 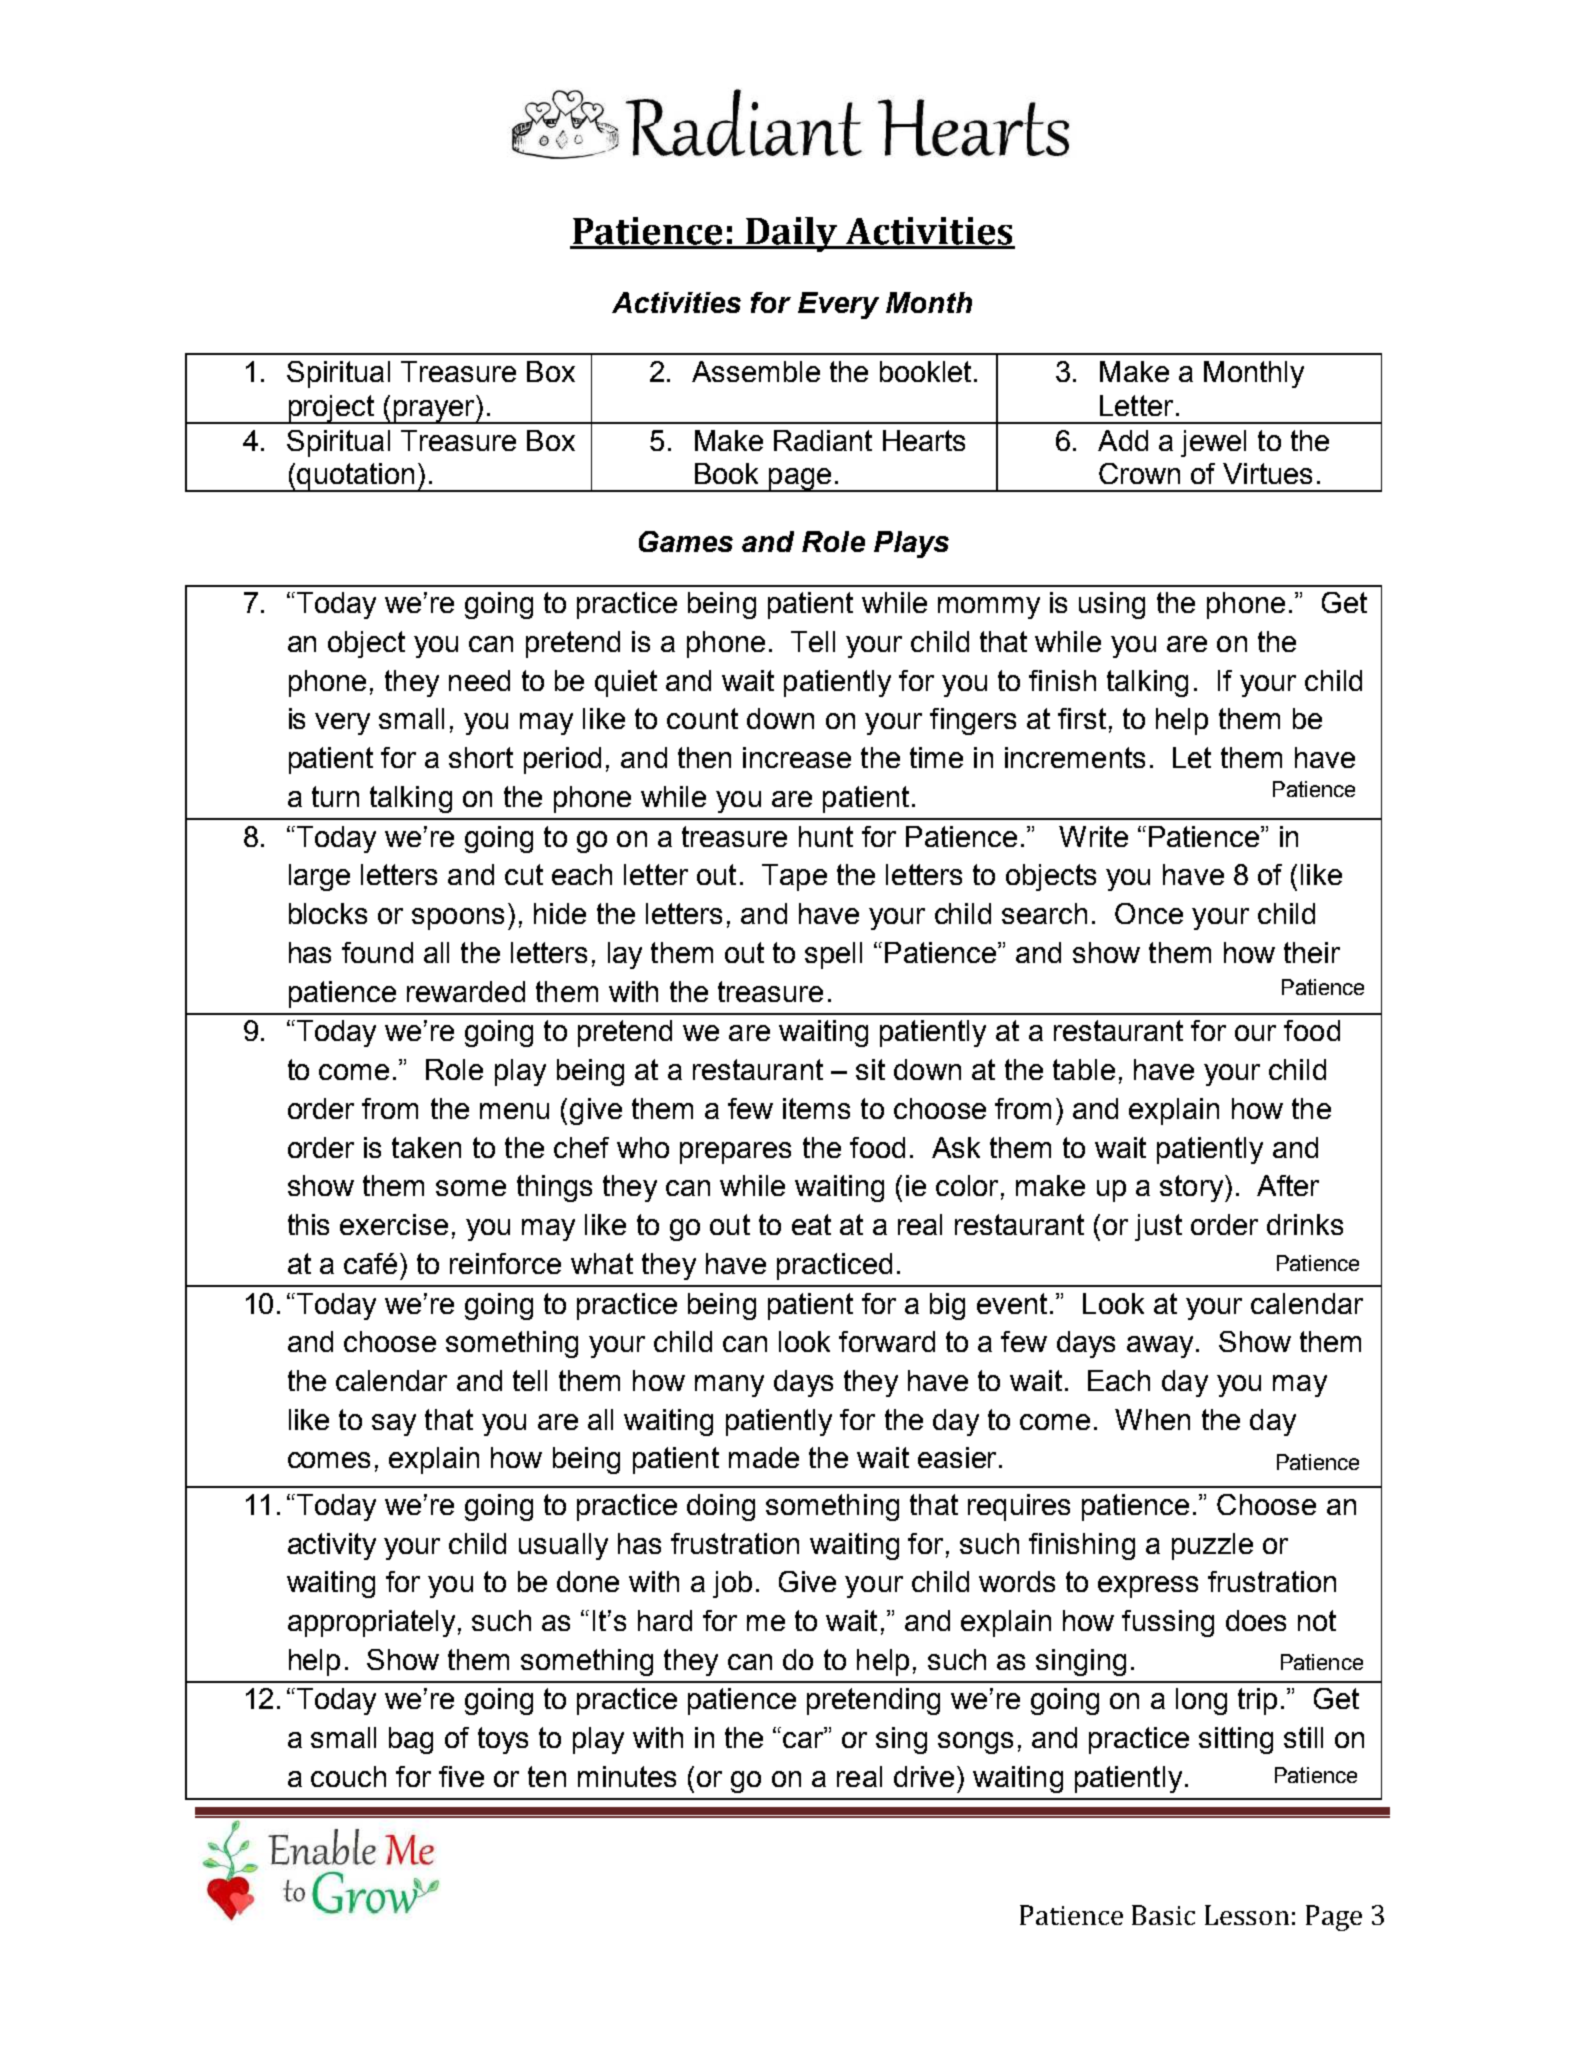 I want to click on Daily, so click(x=792, y=234).
